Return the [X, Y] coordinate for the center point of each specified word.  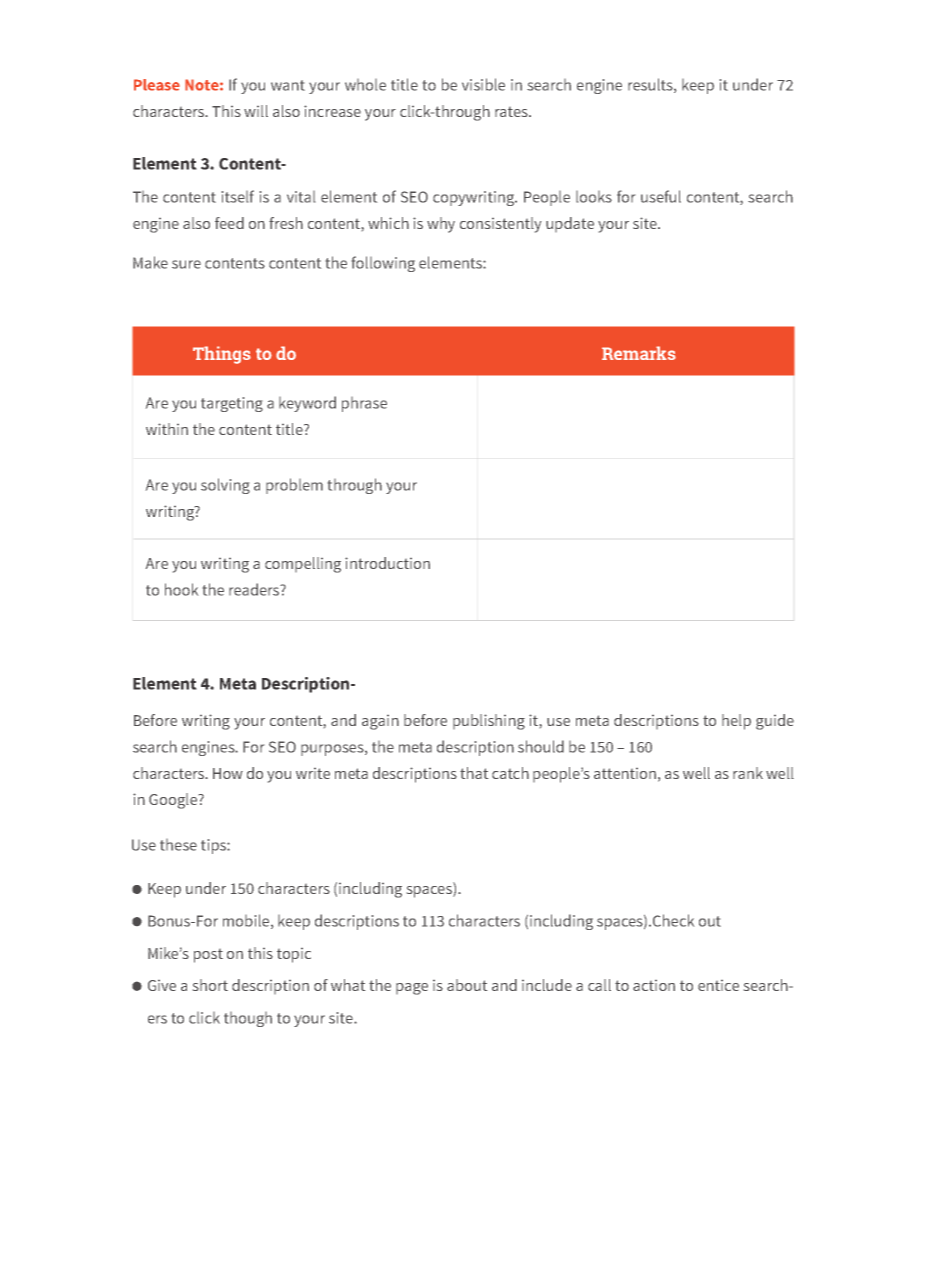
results [651, 85]
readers [255, 589]
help [736, 722]
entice [718, 985]
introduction [387, 563]
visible [483, 84]
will [256, 111]
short [210, 985]
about [467, 985]
